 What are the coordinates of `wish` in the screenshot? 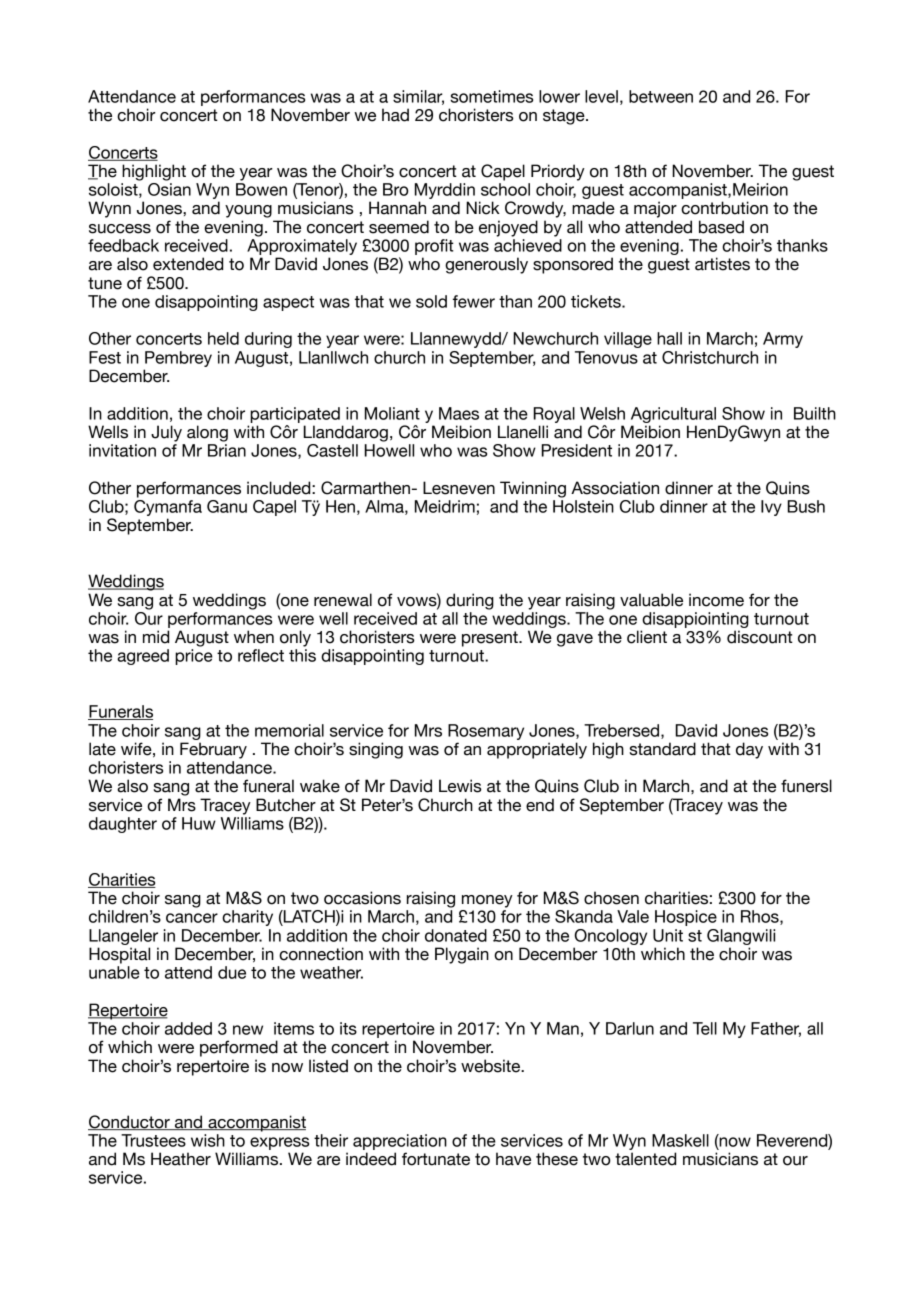 It's located at (208, 1140).
